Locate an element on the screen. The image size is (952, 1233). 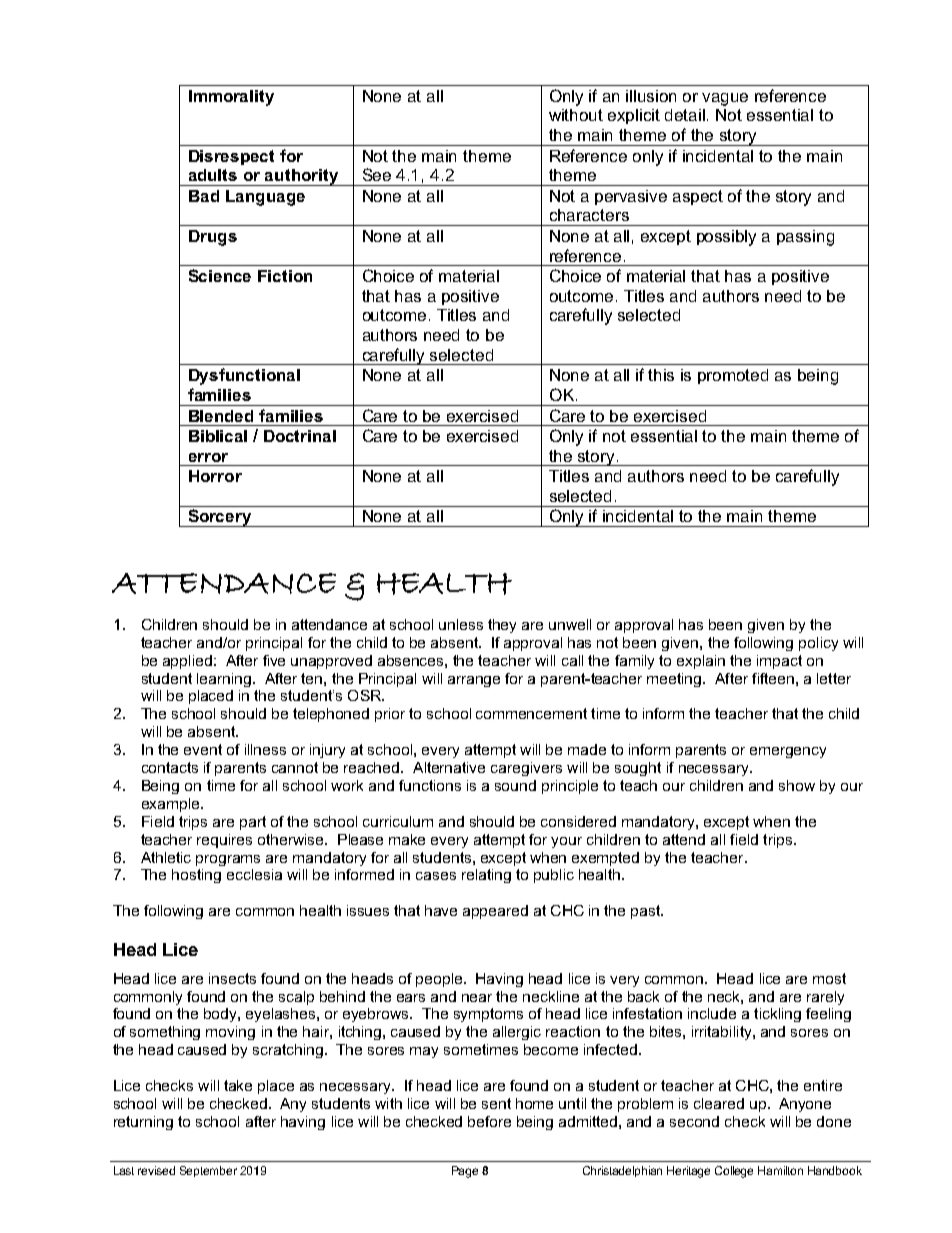
relating is located at coordinates (486, 876).
